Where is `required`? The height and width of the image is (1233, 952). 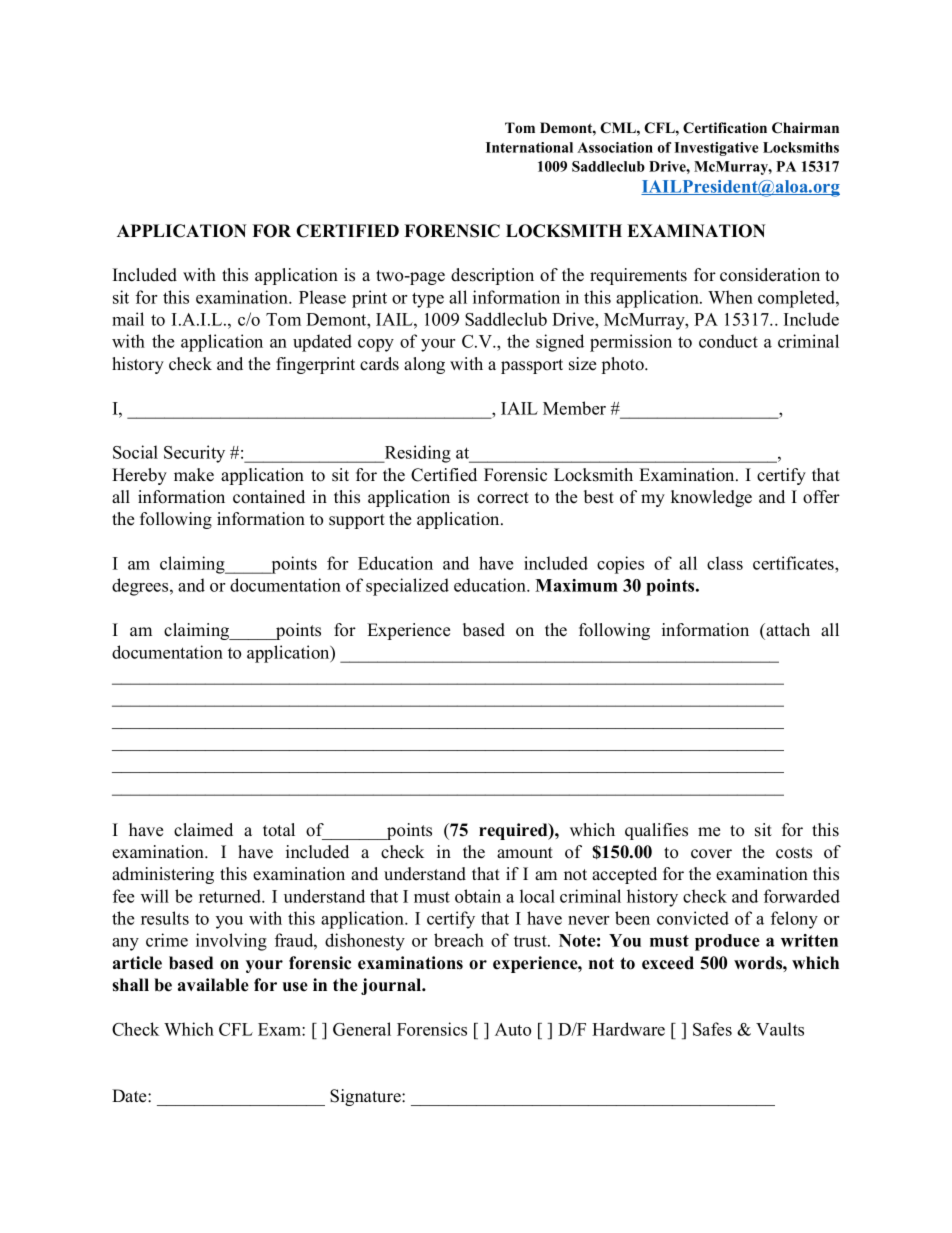 required is located at coordinates (514, 831).
